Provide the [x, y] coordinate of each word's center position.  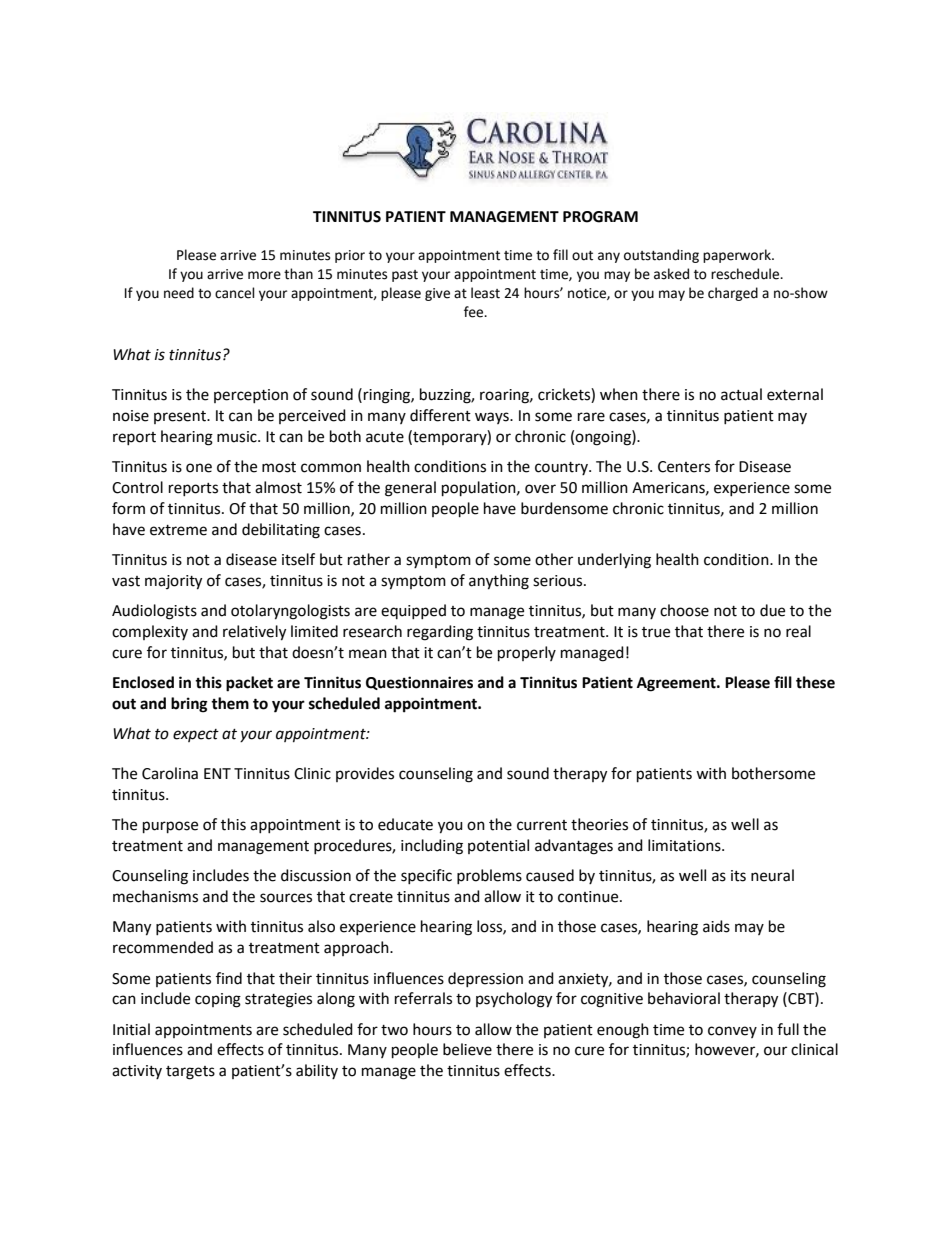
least [485, 293]
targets [190, 1073]
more [264, 275]
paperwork [738, 256]
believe [467, 1049]
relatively [254, 633]
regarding [440, 633]
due [772, 610]
